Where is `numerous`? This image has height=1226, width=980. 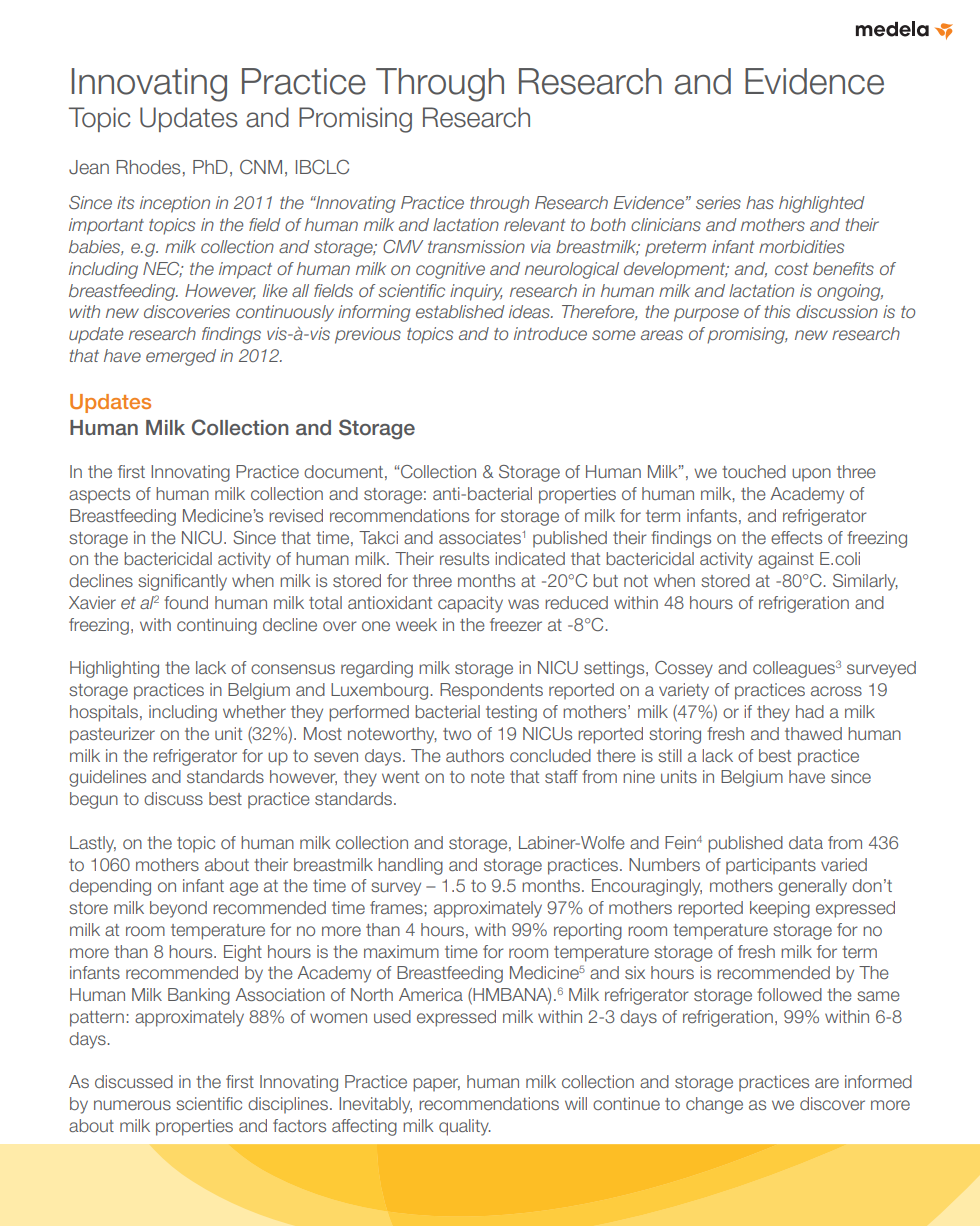
numerous is located at coordinates (132, 1105).
